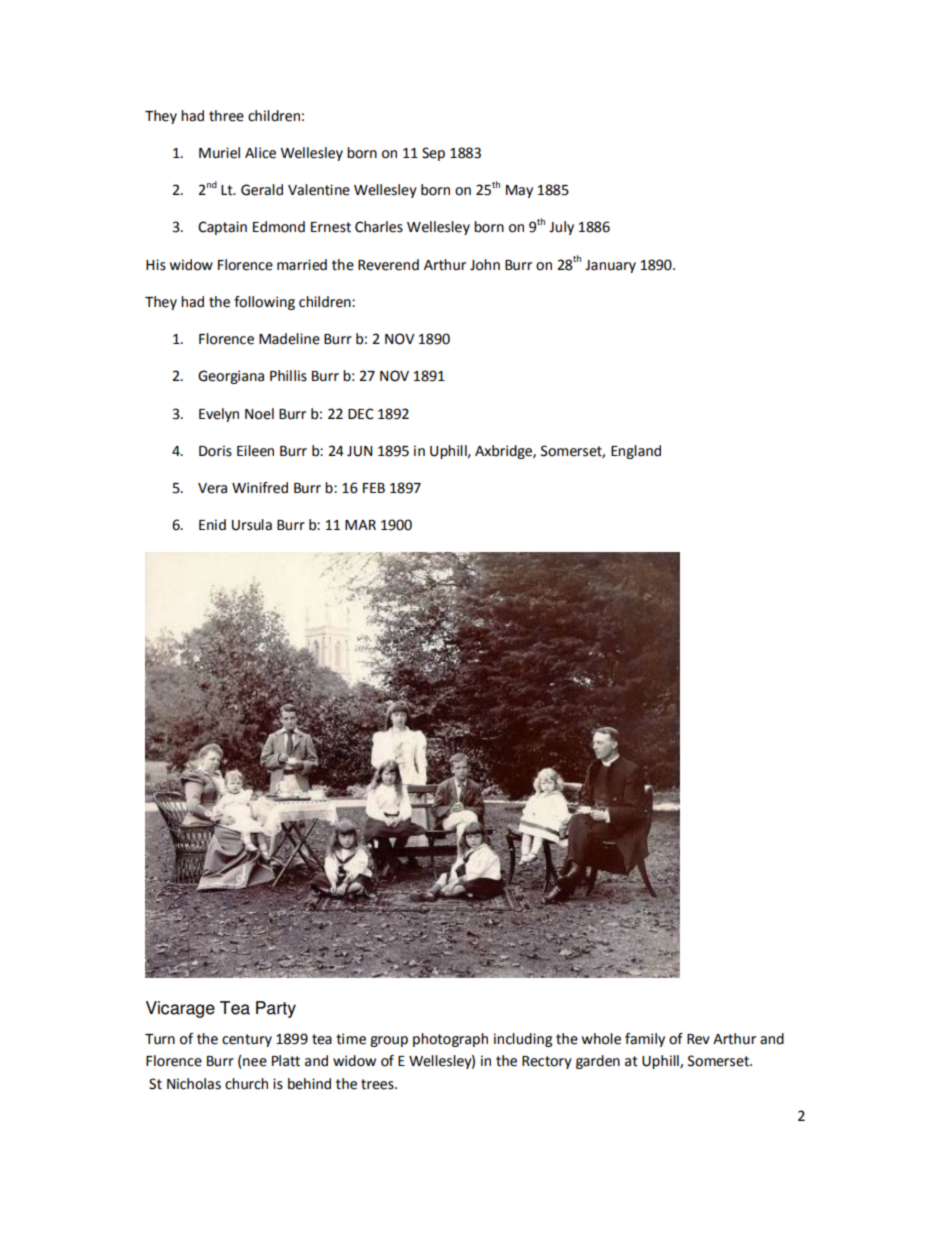 The height and width of the document is (1233, 952). Describe the element at coordinates (361, 414) in the document. I see `DEC` at that location.
